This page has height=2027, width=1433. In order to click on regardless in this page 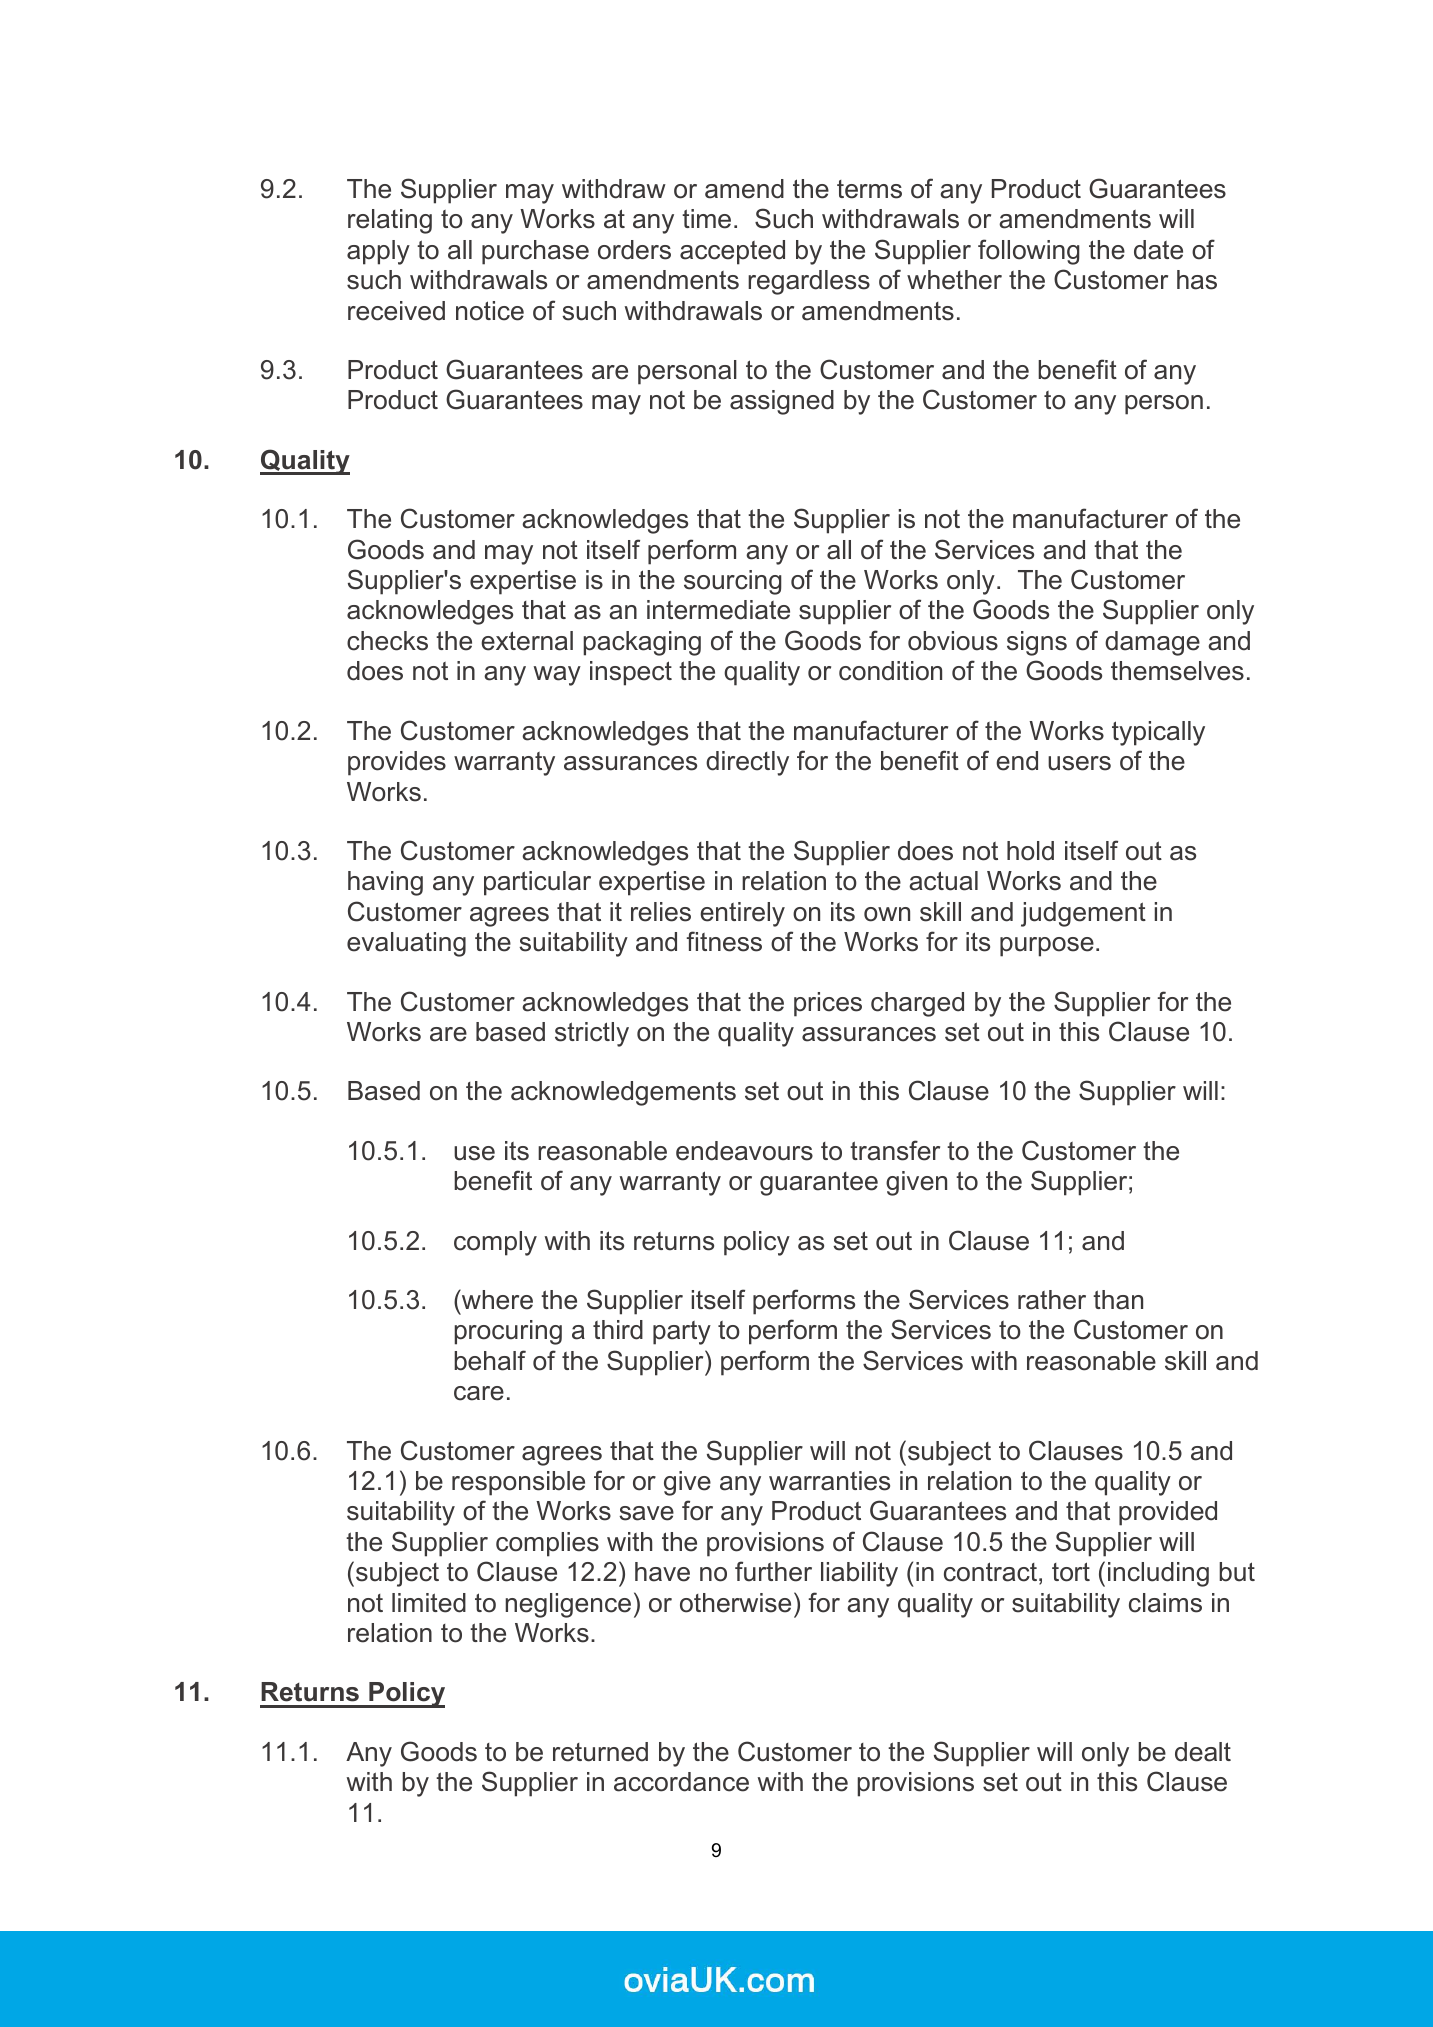, I will do `click(809, 282)`.
